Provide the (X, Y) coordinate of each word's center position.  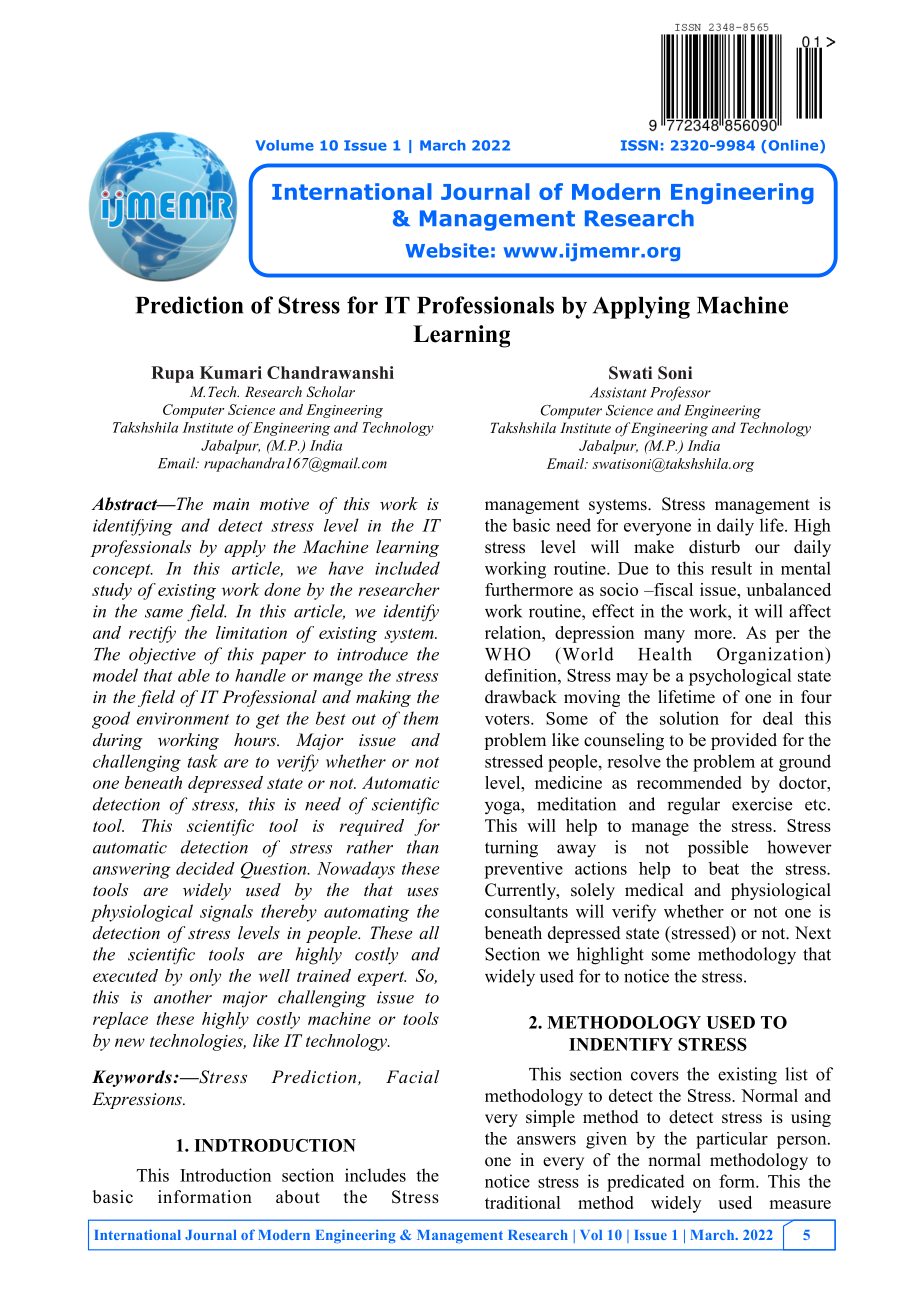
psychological (740, 677)
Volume (285, 145)
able (194, 675)
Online (795, 146)
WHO (507, 654)
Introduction (225, 1175)
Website (447, 250)
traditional (522, 1202)
